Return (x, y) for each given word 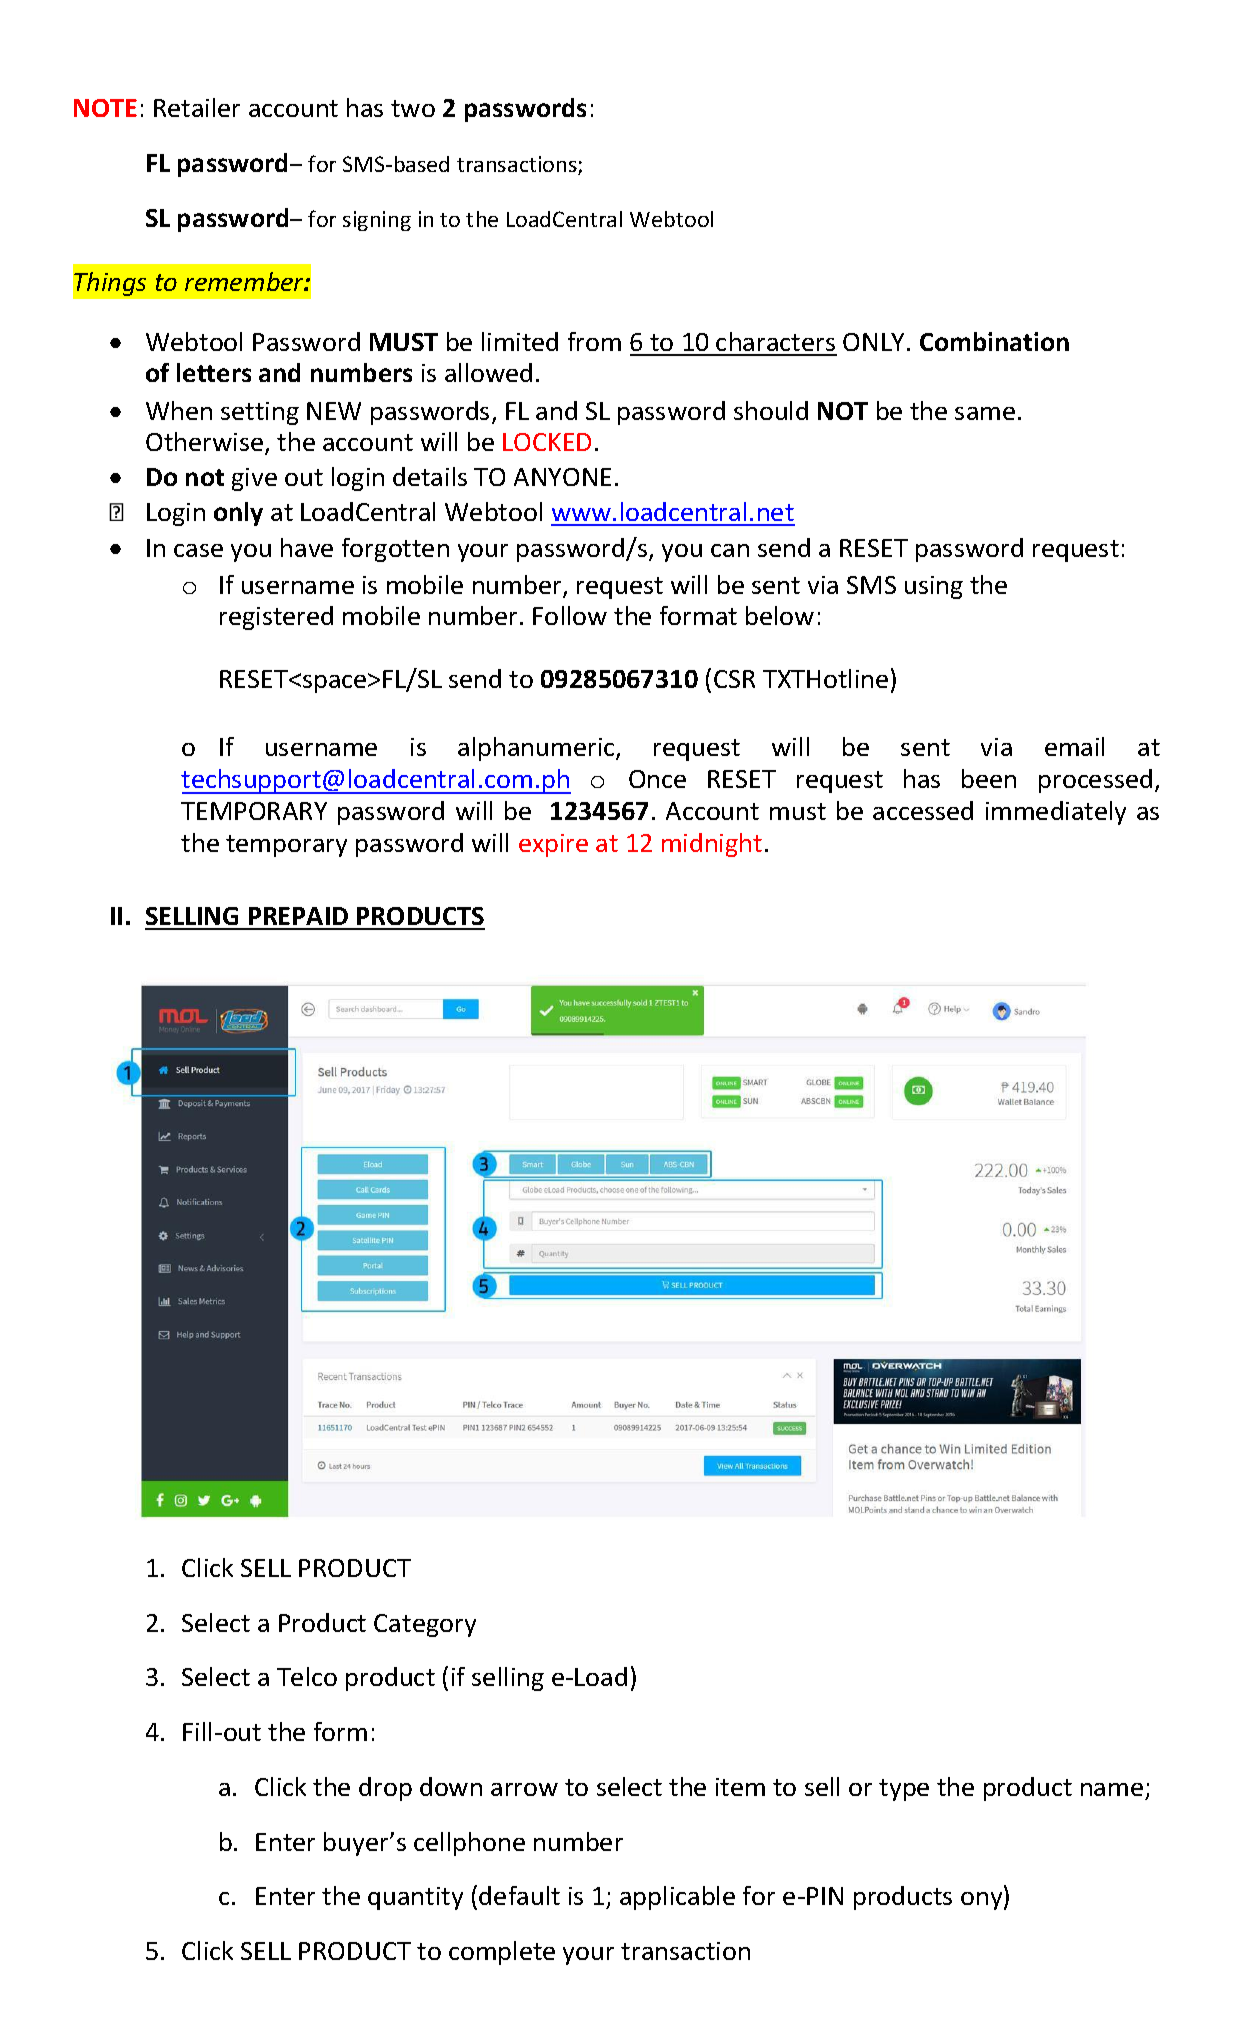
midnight (712, 845)
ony (983, 1901)
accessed (923, 810)
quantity (415, 1898)
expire (553, 845)
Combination (994, 341)
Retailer (197, 107)
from (594, 341)
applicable (677, 1898)
